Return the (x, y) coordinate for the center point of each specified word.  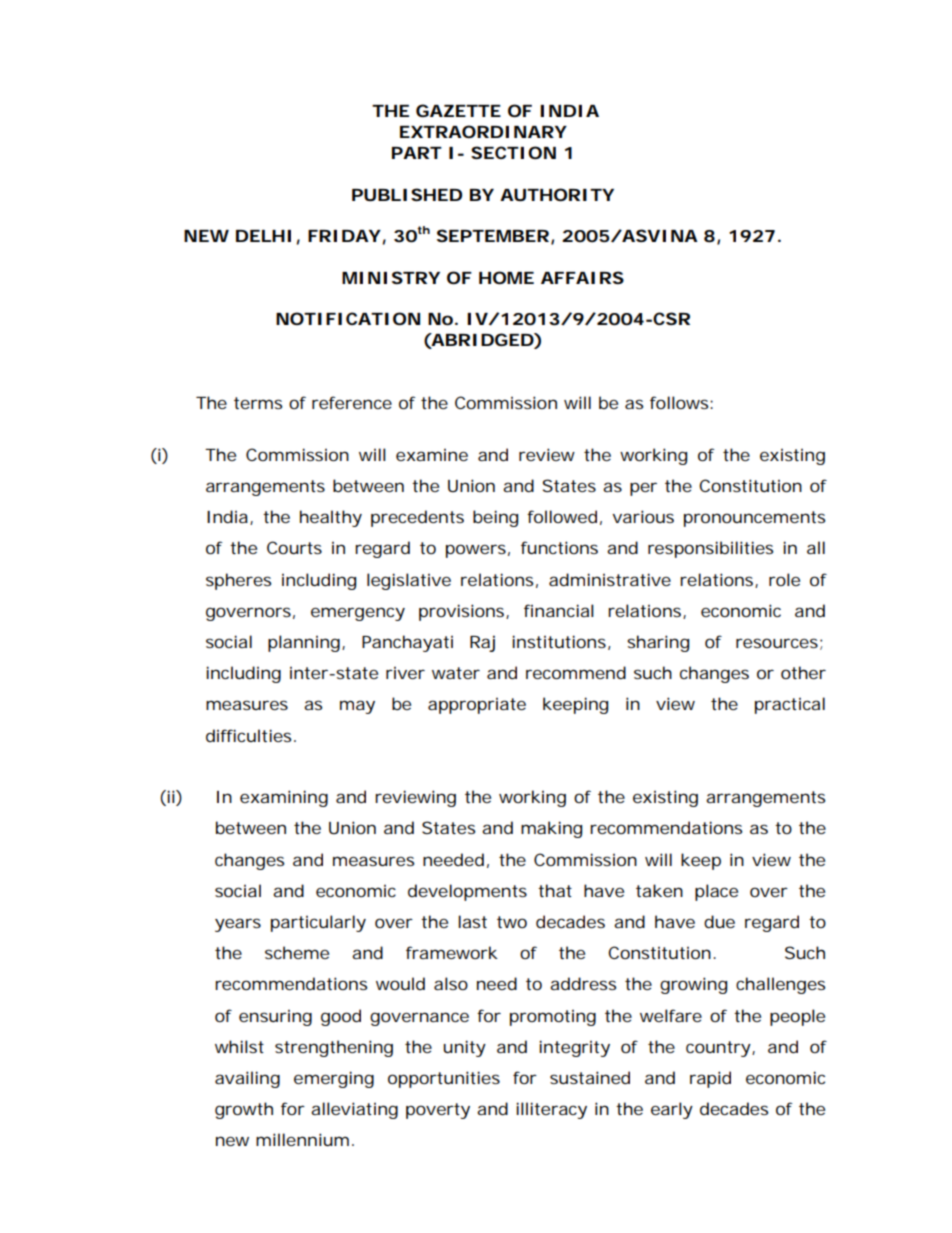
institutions (559, 641)
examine (432, 455)
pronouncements (754, 519)
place (716, 892)
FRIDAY (344, 236)
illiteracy (551, 1110)
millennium (302, 1139)
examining (284, 798)
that (555, 890)
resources (777, 643)
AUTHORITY (557, 194)
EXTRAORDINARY (483, 131)
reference (352, 402)
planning (304, 643)
